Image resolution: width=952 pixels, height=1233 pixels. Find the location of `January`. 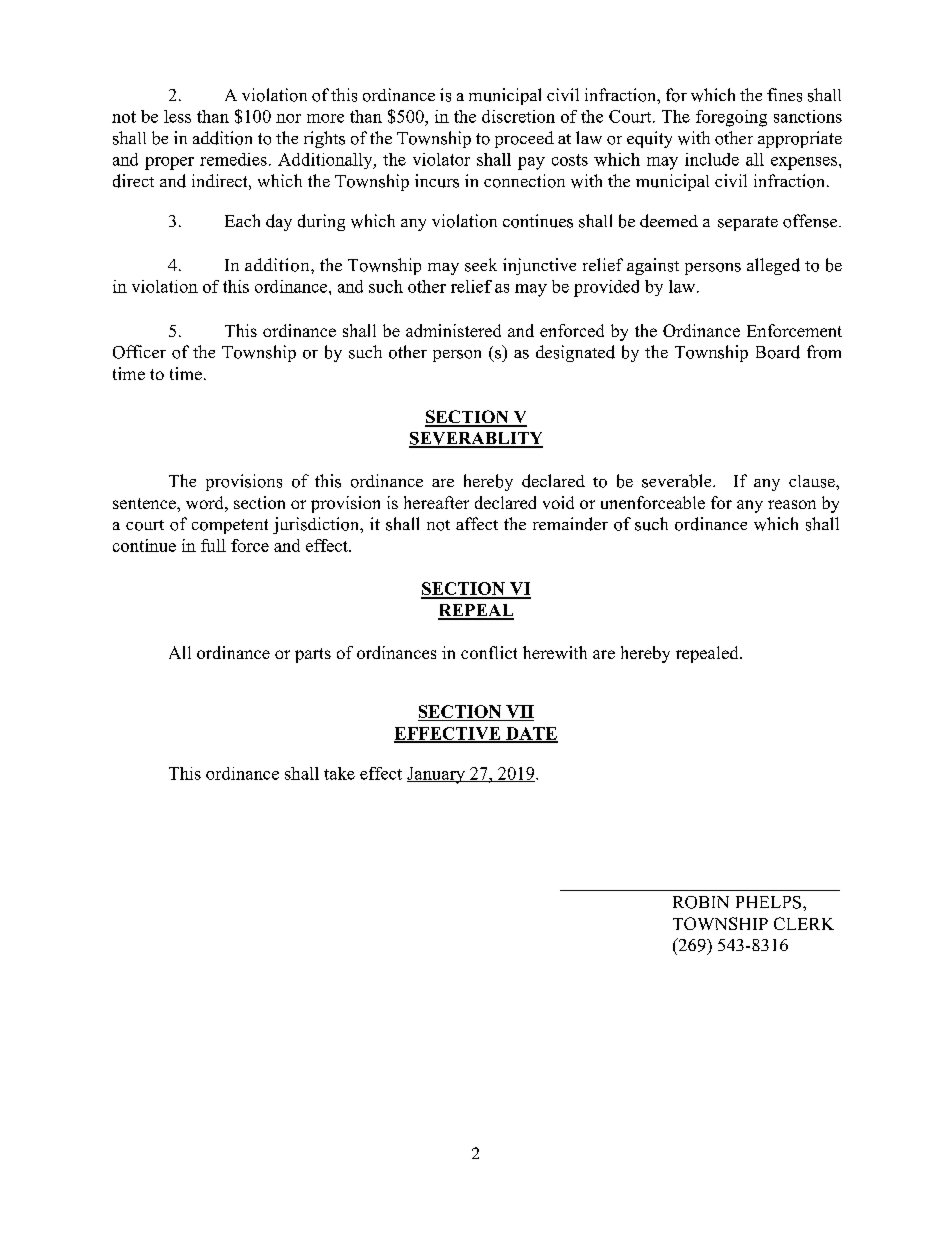

January is located at coordinates (437, 775).
